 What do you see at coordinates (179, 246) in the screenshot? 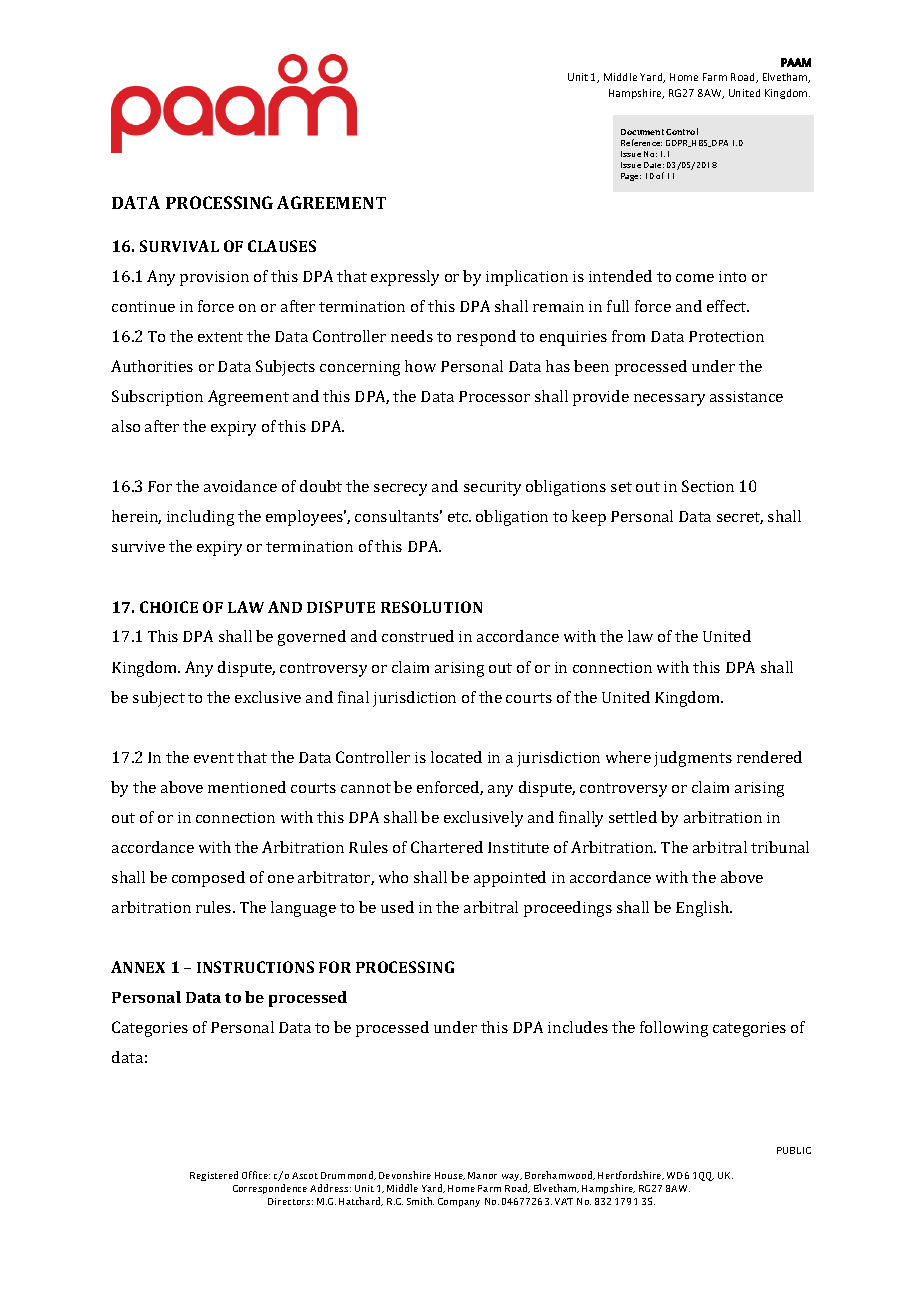
I see `SURVIVAL` at bounding box center [179, 246].
